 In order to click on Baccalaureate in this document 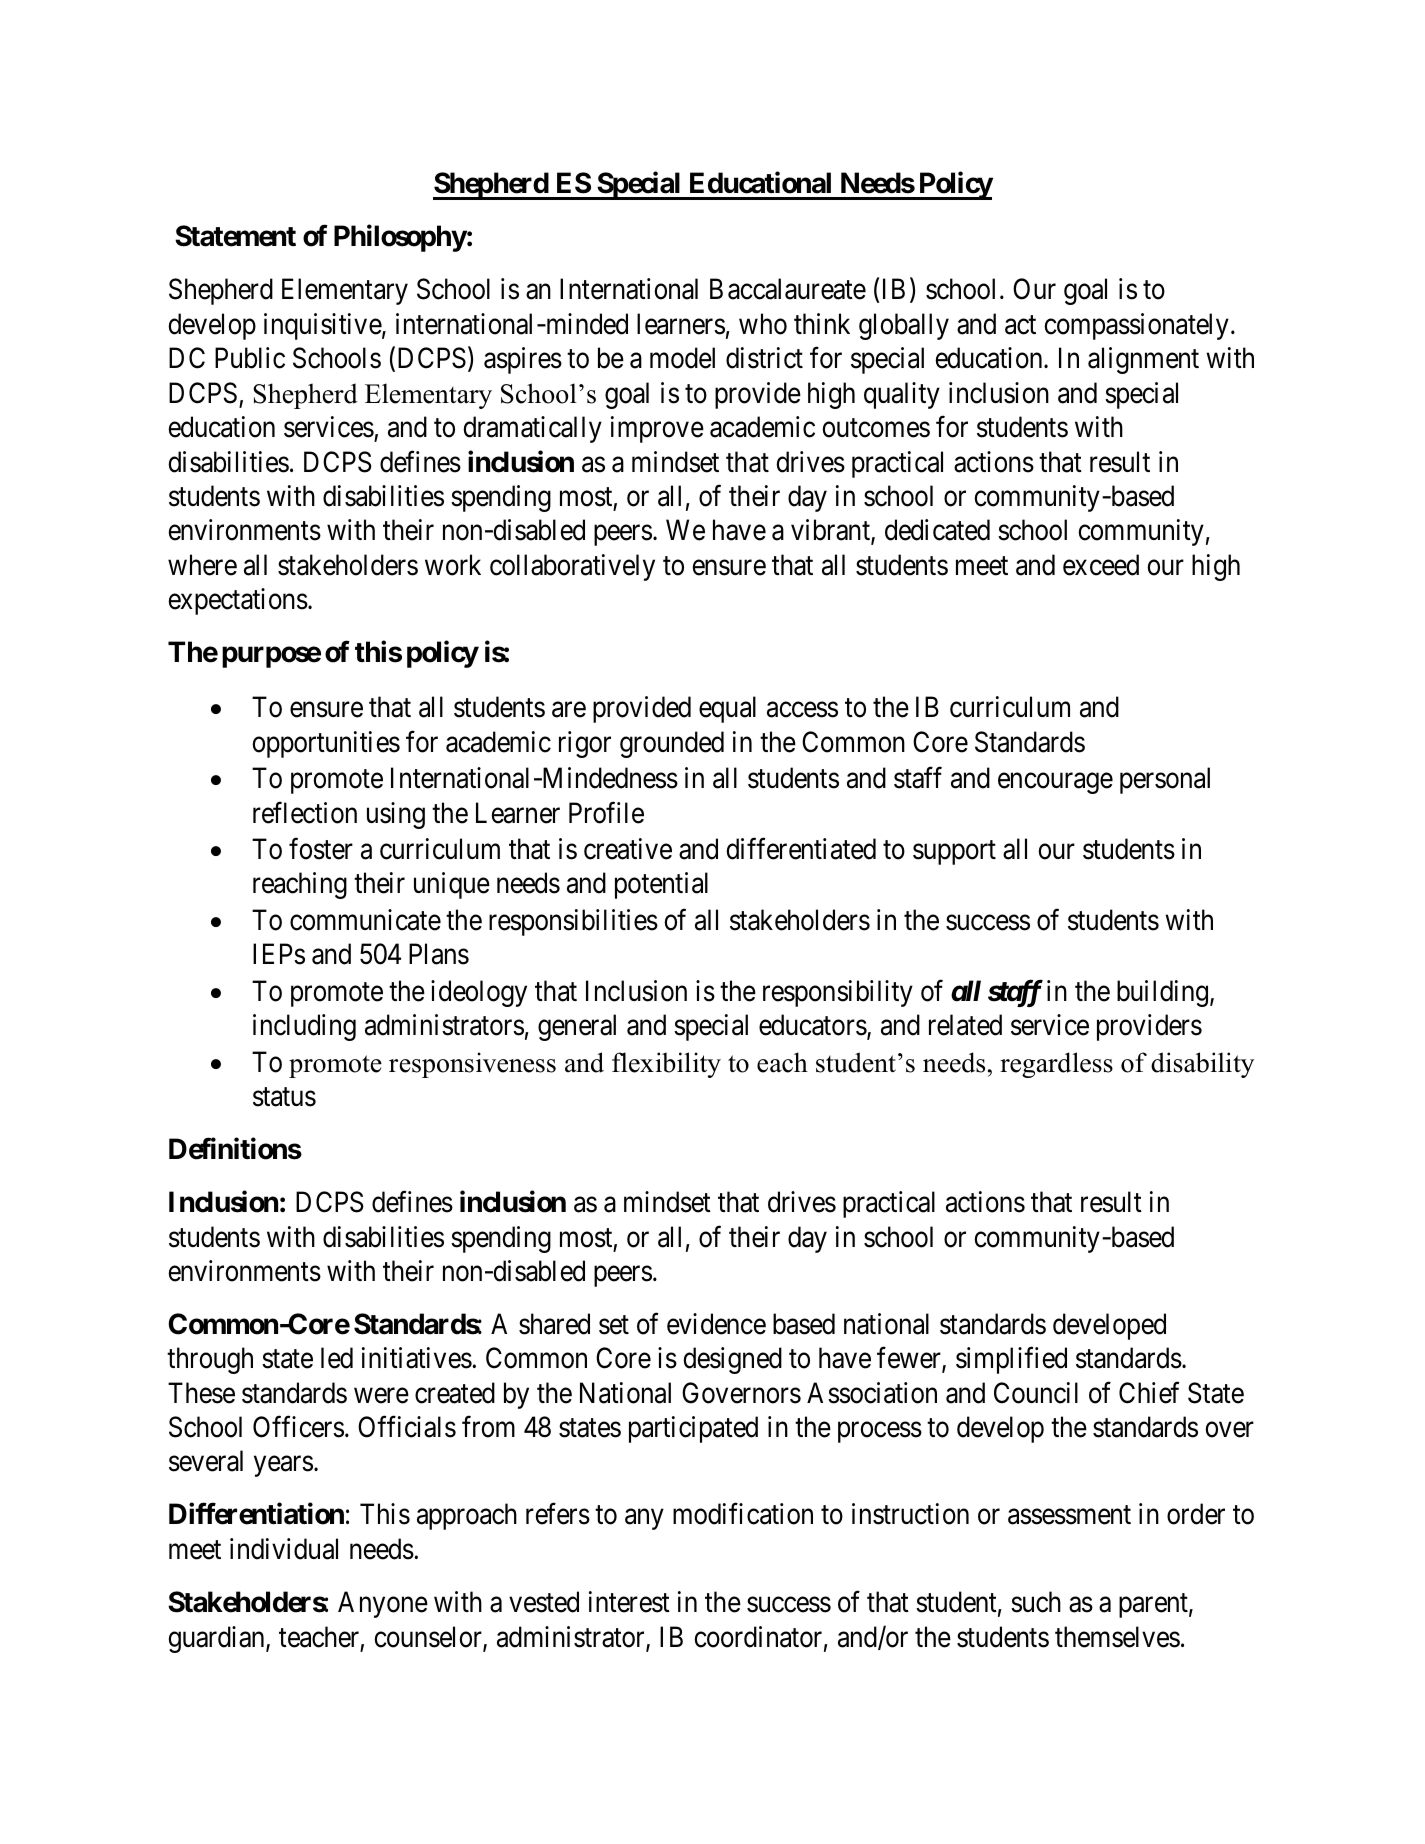, I will do `click(788, 289)`.
